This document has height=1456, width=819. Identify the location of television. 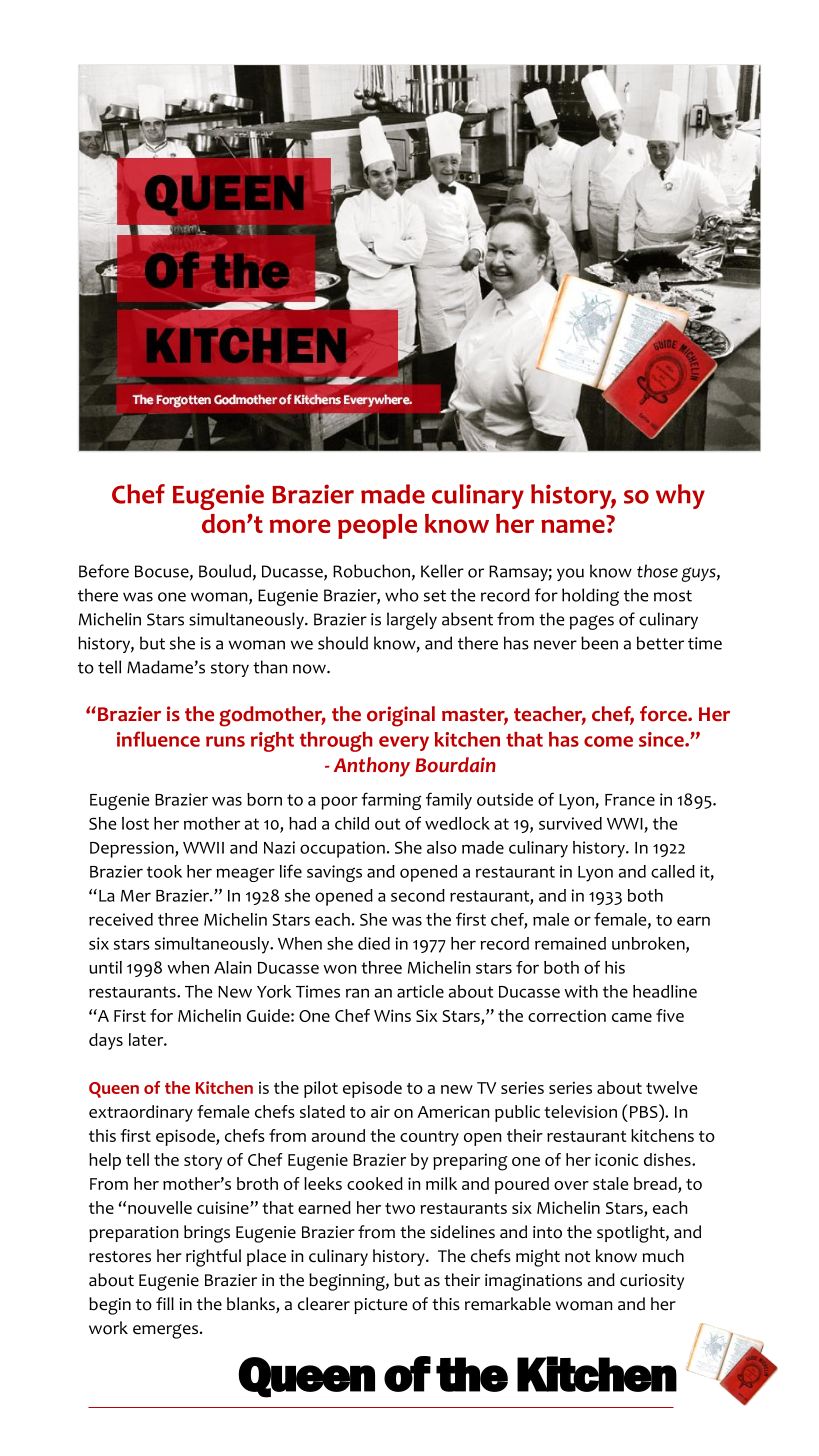
(580, 1111).
